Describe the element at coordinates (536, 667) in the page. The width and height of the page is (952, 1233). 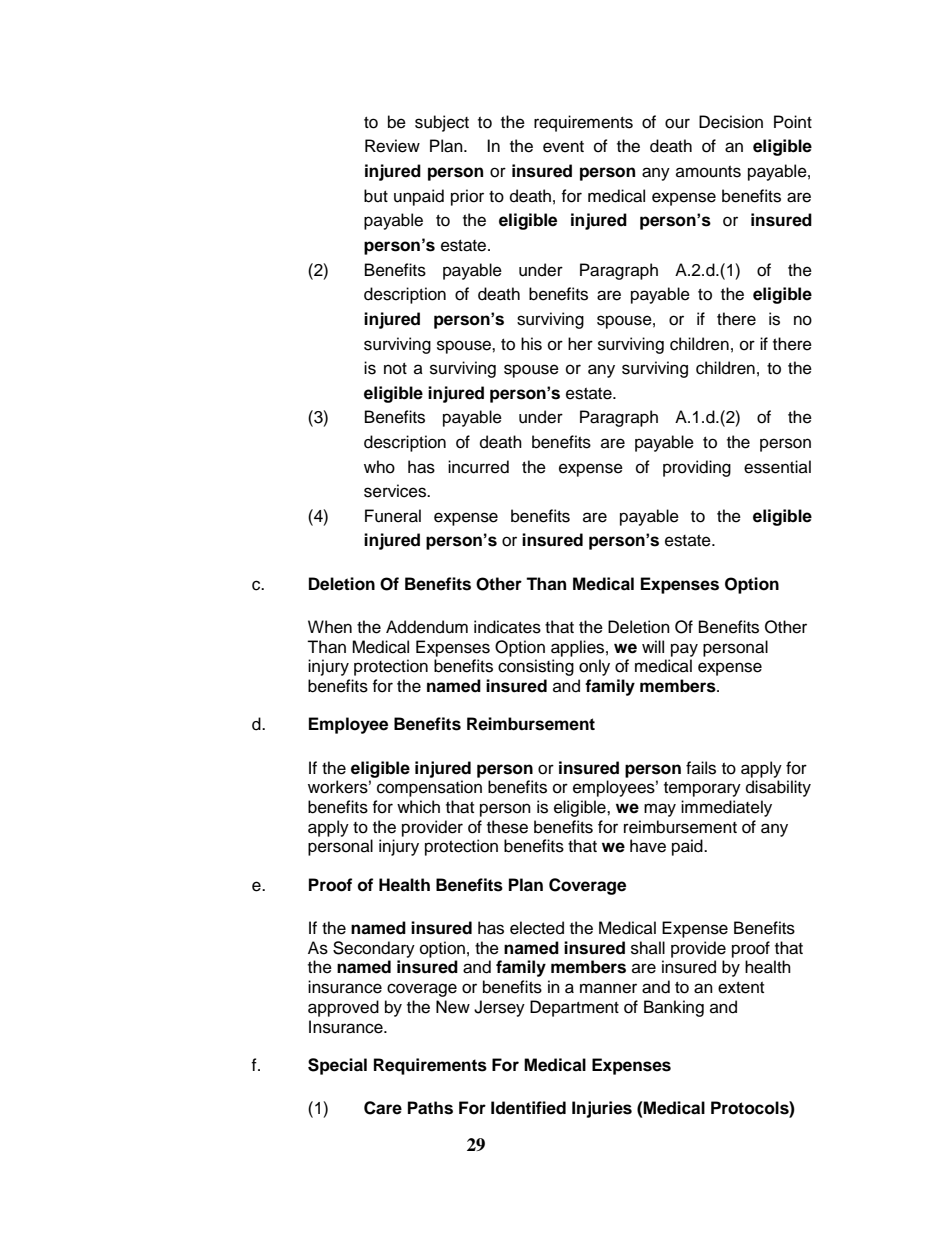
I see `consisting` at that location.
